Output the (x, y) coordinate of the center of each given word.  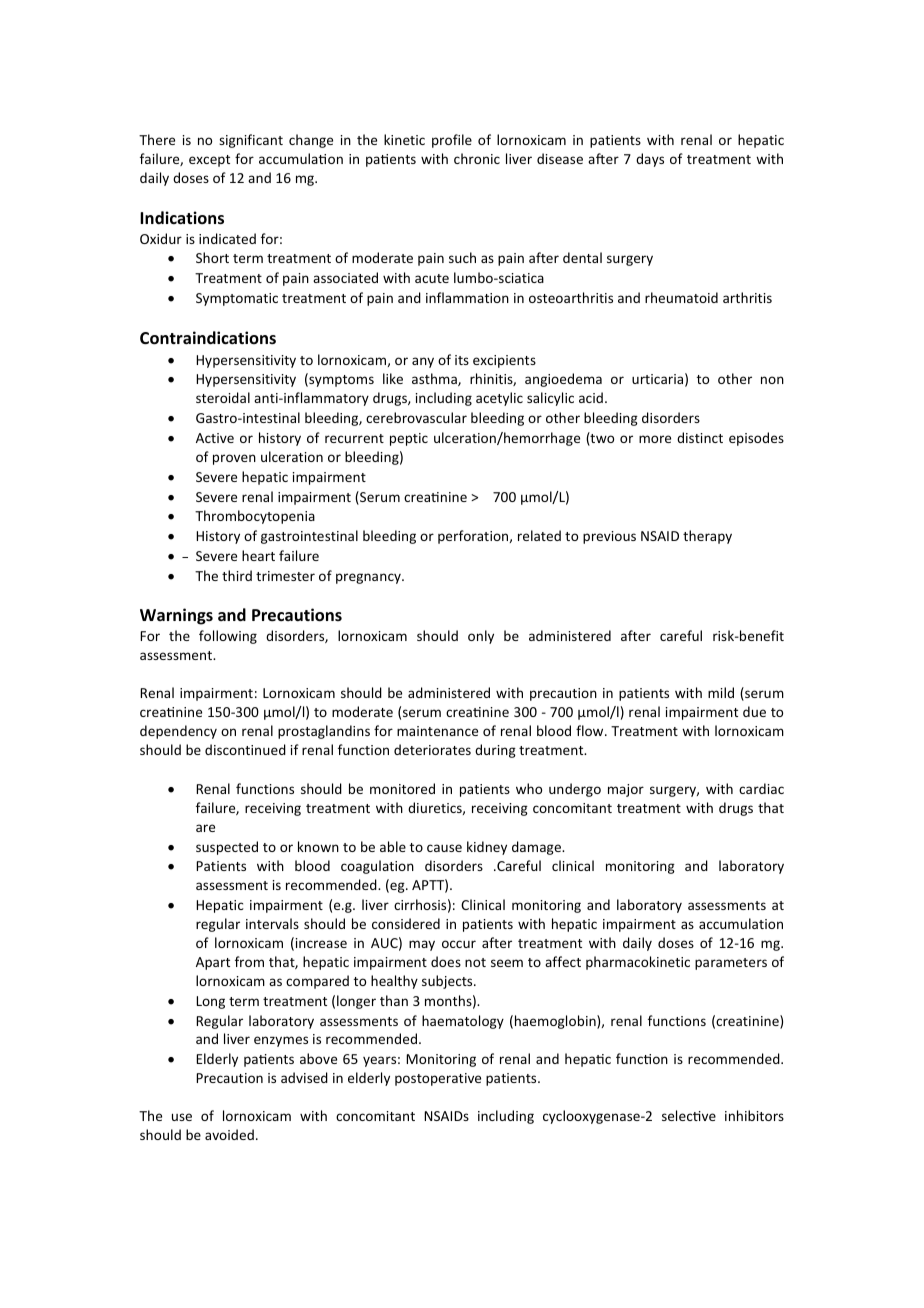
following (228, 637)
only (481, 637)
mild (721, 692)
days (650, 160)
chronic (477, 158)
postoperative (438, 1079)
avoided (229, 1134)
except (209, 161)
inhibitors (754, 1115)
